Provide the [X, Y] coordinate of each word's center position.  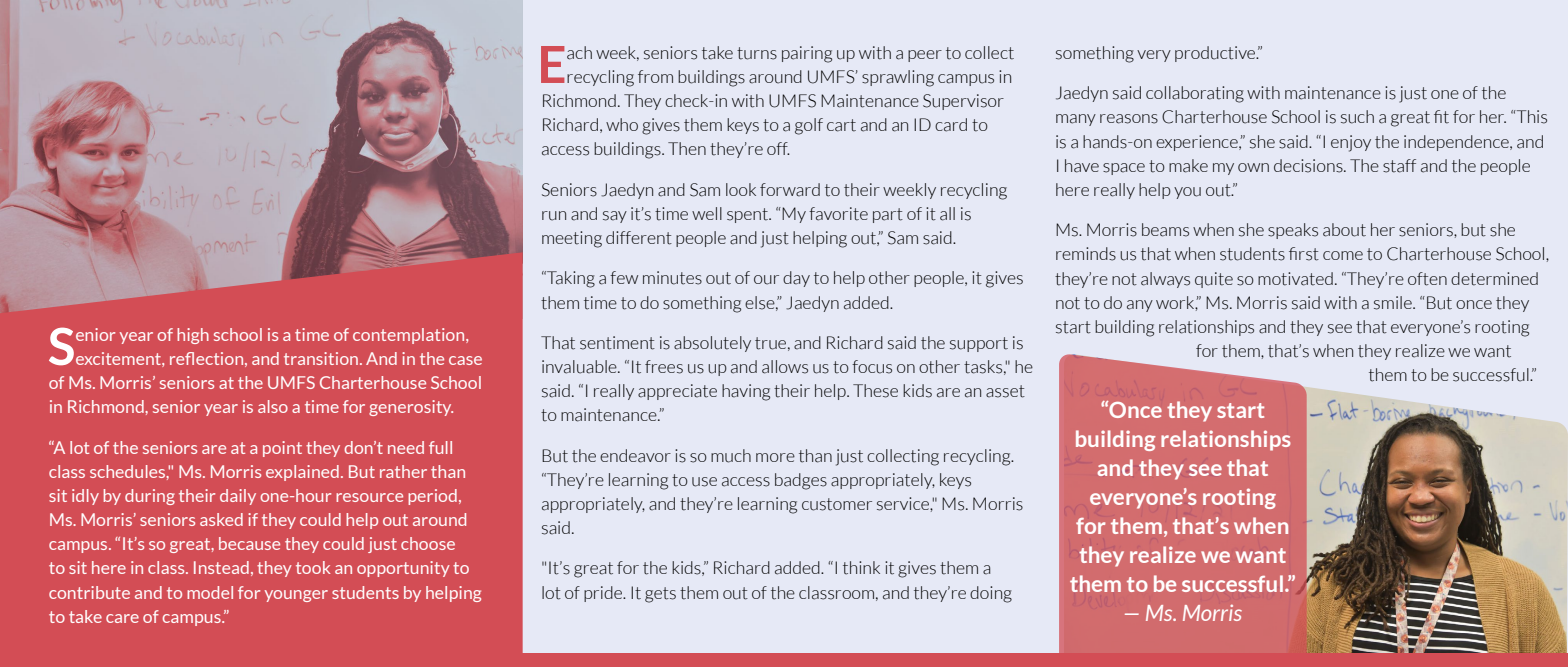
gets [660, 595]
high [193, 336]
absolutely [712, 344]
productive [1216, 54]
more [775, 457]
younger [296, 596]
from [655, 76]
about [1344, 230]
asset [1005, 391]
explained [302, 473]
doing [991, 594]
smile [1394, 303]
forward [790, 190]
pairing [807, 54]
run [554, 216]
